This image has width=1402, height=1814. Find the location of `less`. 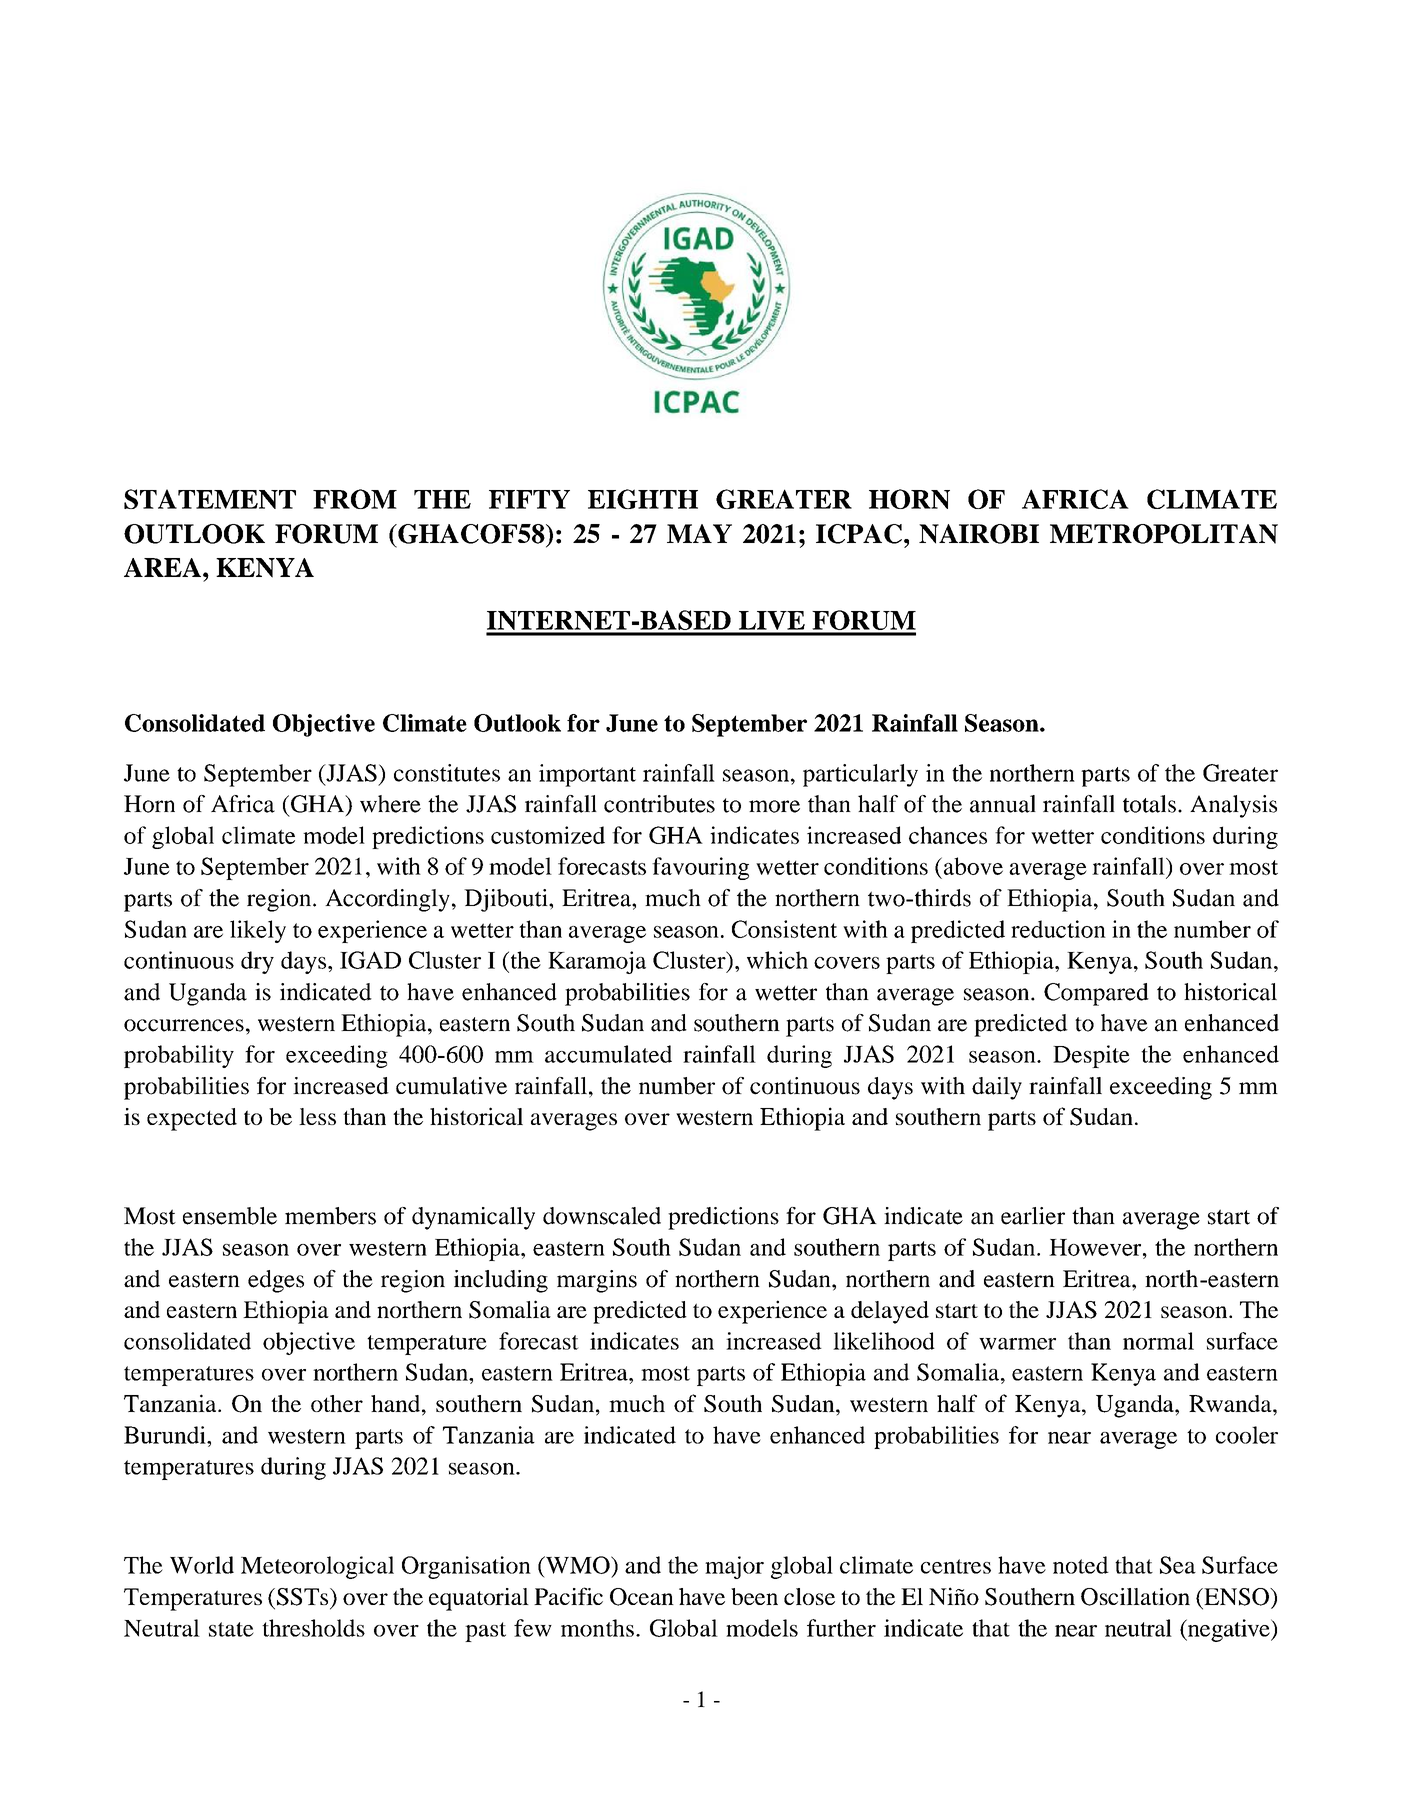

less is located at coordinates (317, 1116).
